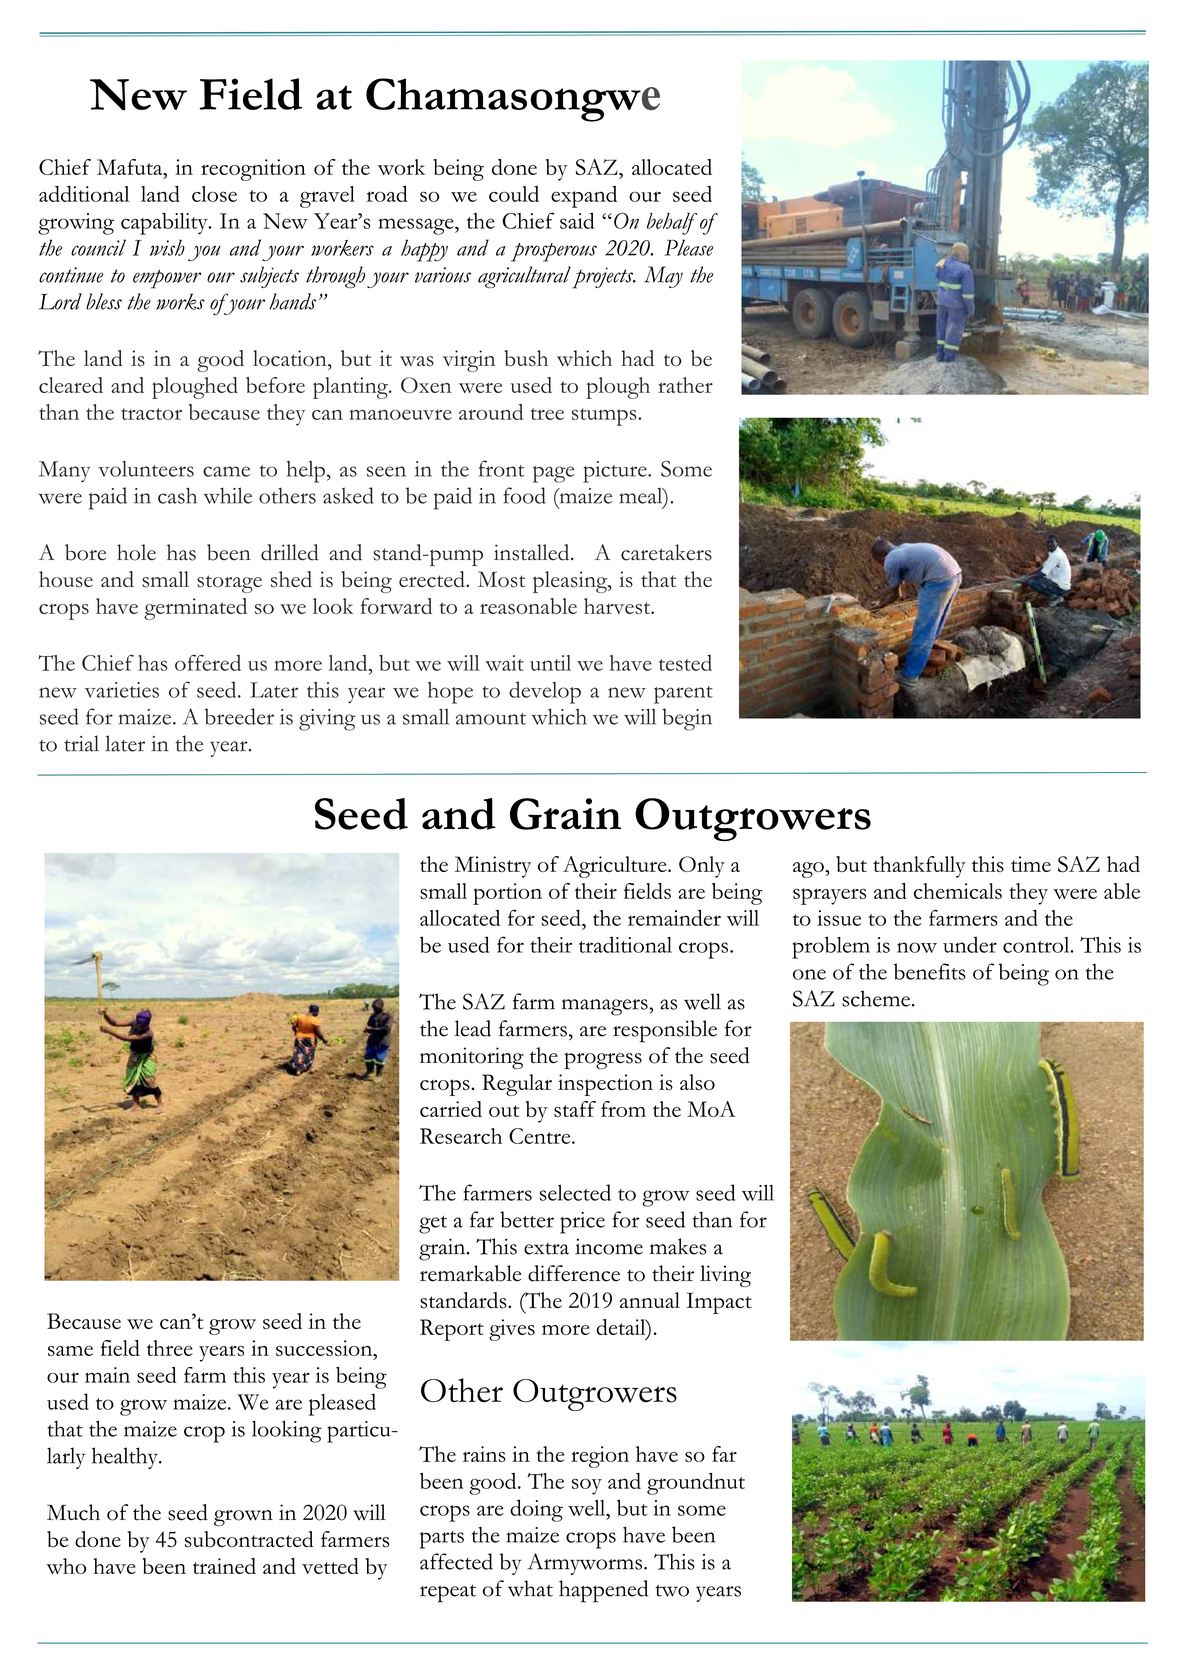  What do you see at coordinates (165, 223) in the screenshot?
I see `capability` at bounding box center [165, 223].
